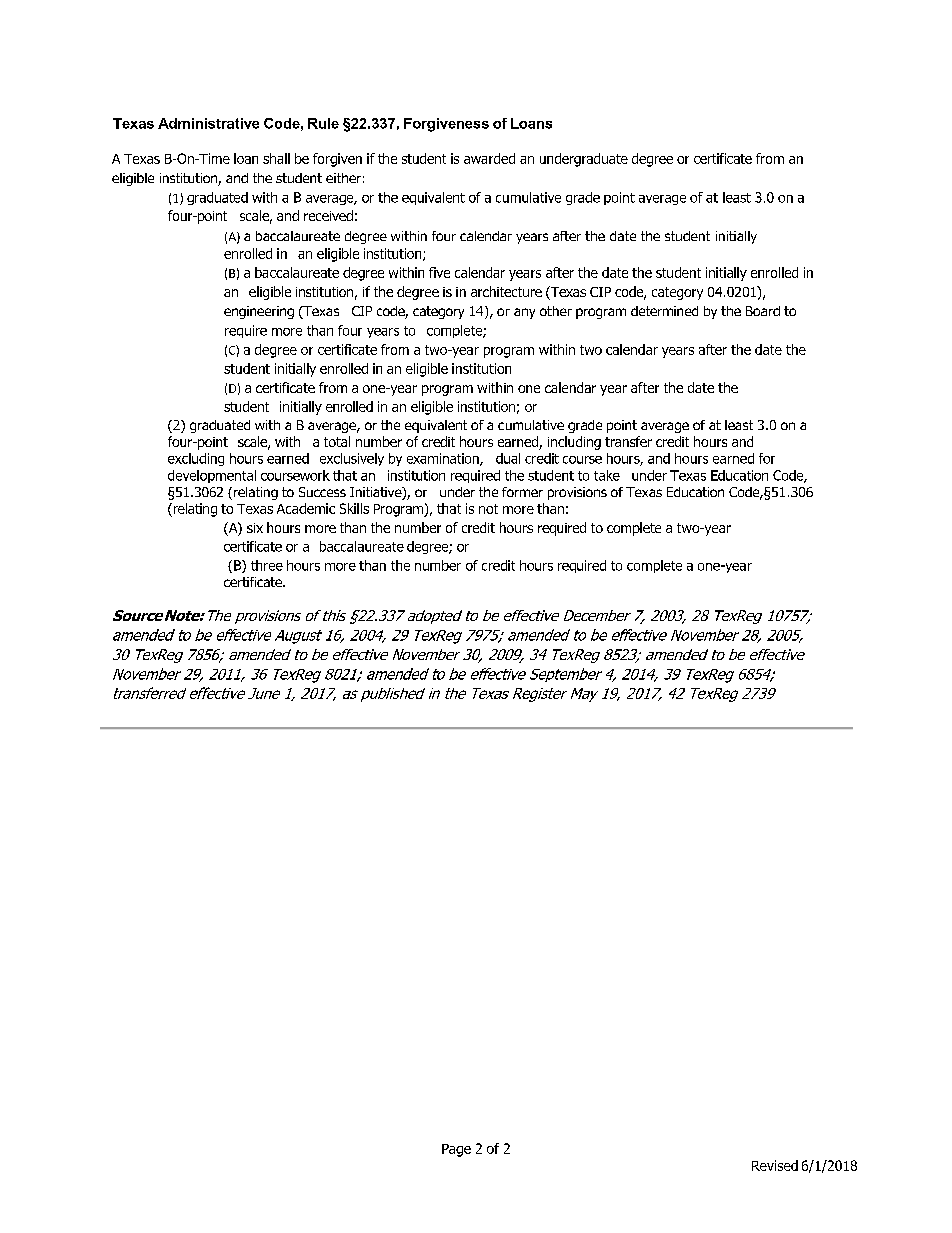  Describe the element at coordinates (489, 158) in the document. I see `awarded` at that location.
